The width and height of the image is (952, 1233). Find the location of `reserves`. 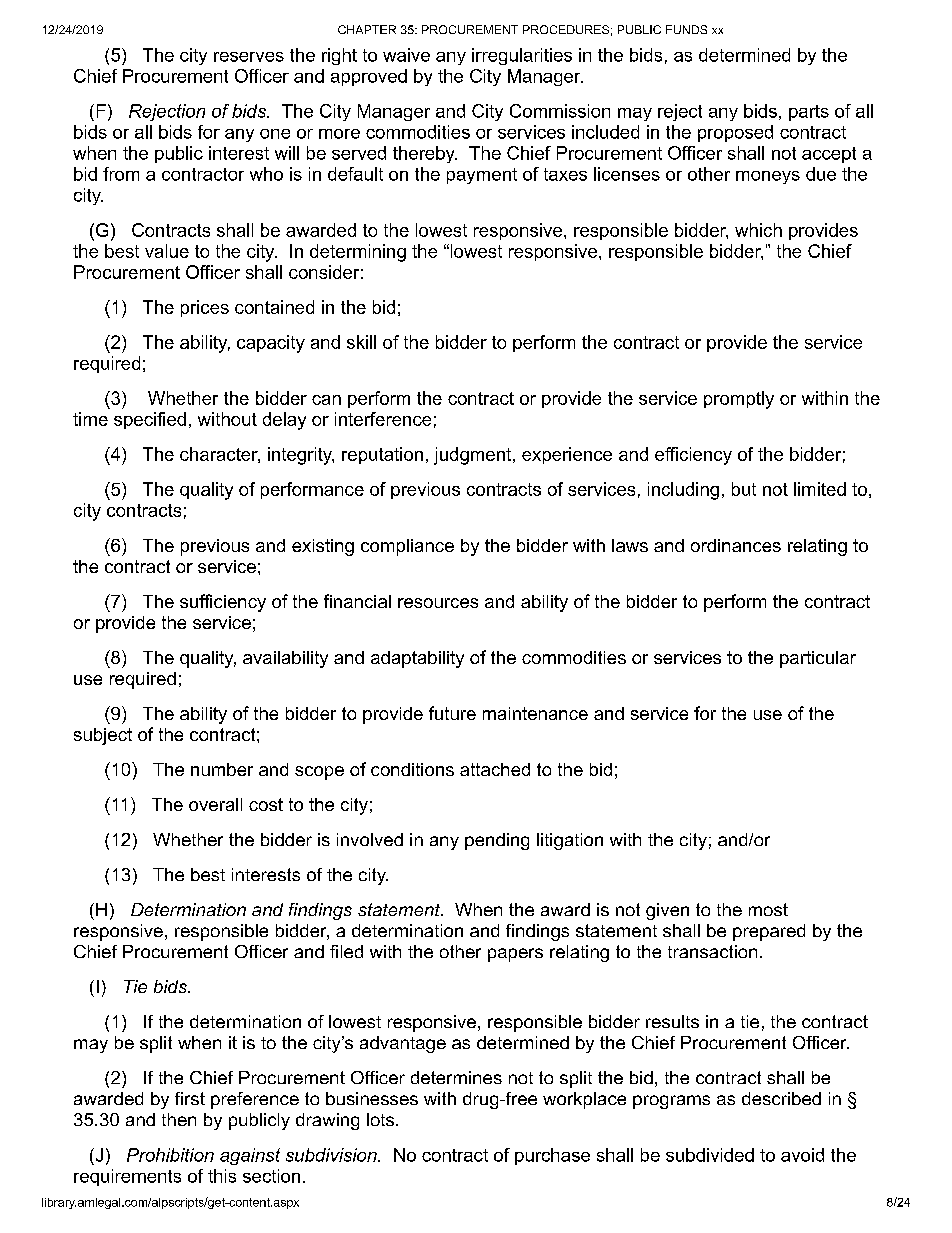

reserves is located at coordinates (249, 57).
